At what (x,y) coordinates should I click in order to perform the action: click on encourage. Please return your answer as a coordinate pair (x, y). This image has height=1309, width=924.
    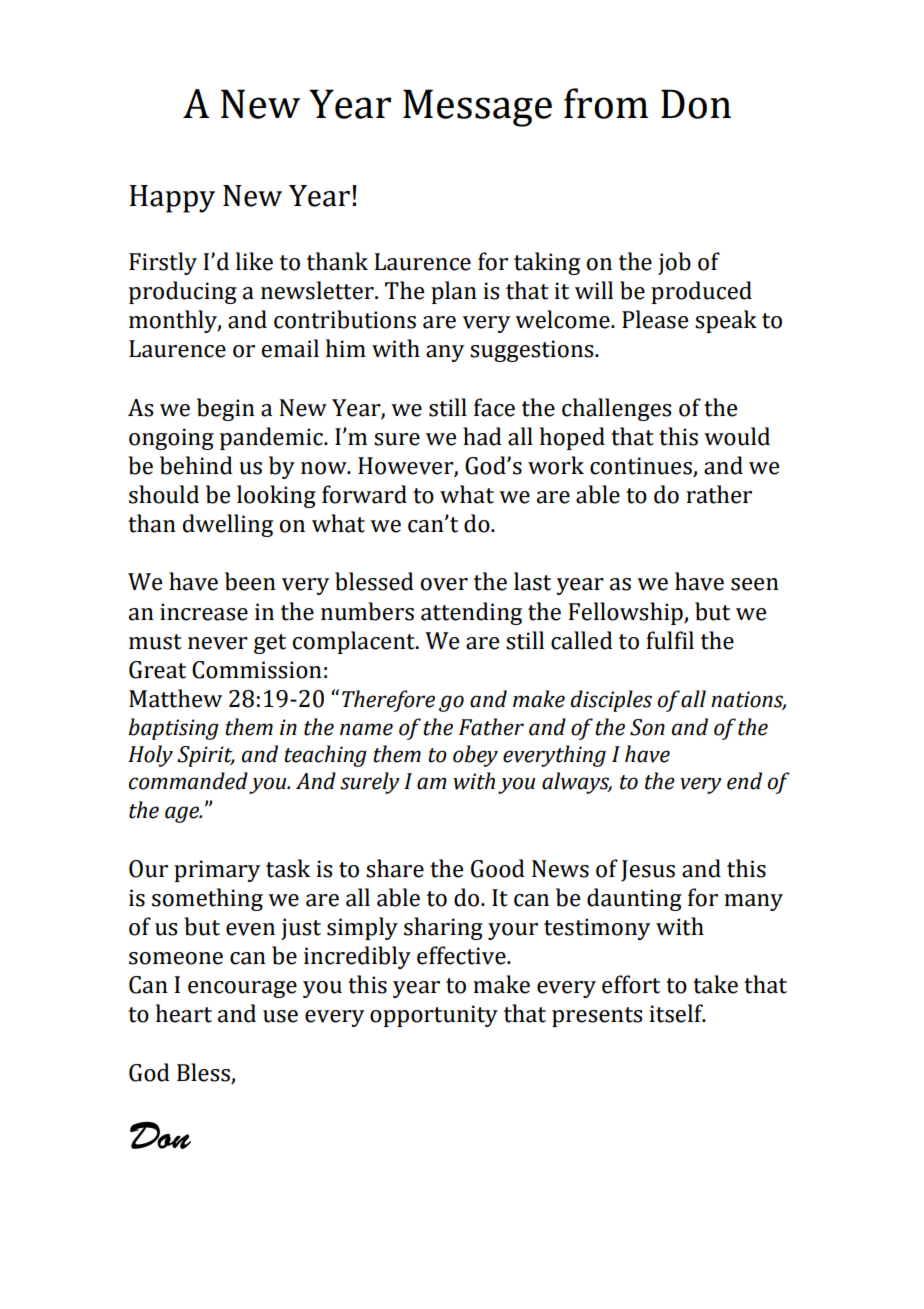
    Looking at the image, I should click on (242, 989).
